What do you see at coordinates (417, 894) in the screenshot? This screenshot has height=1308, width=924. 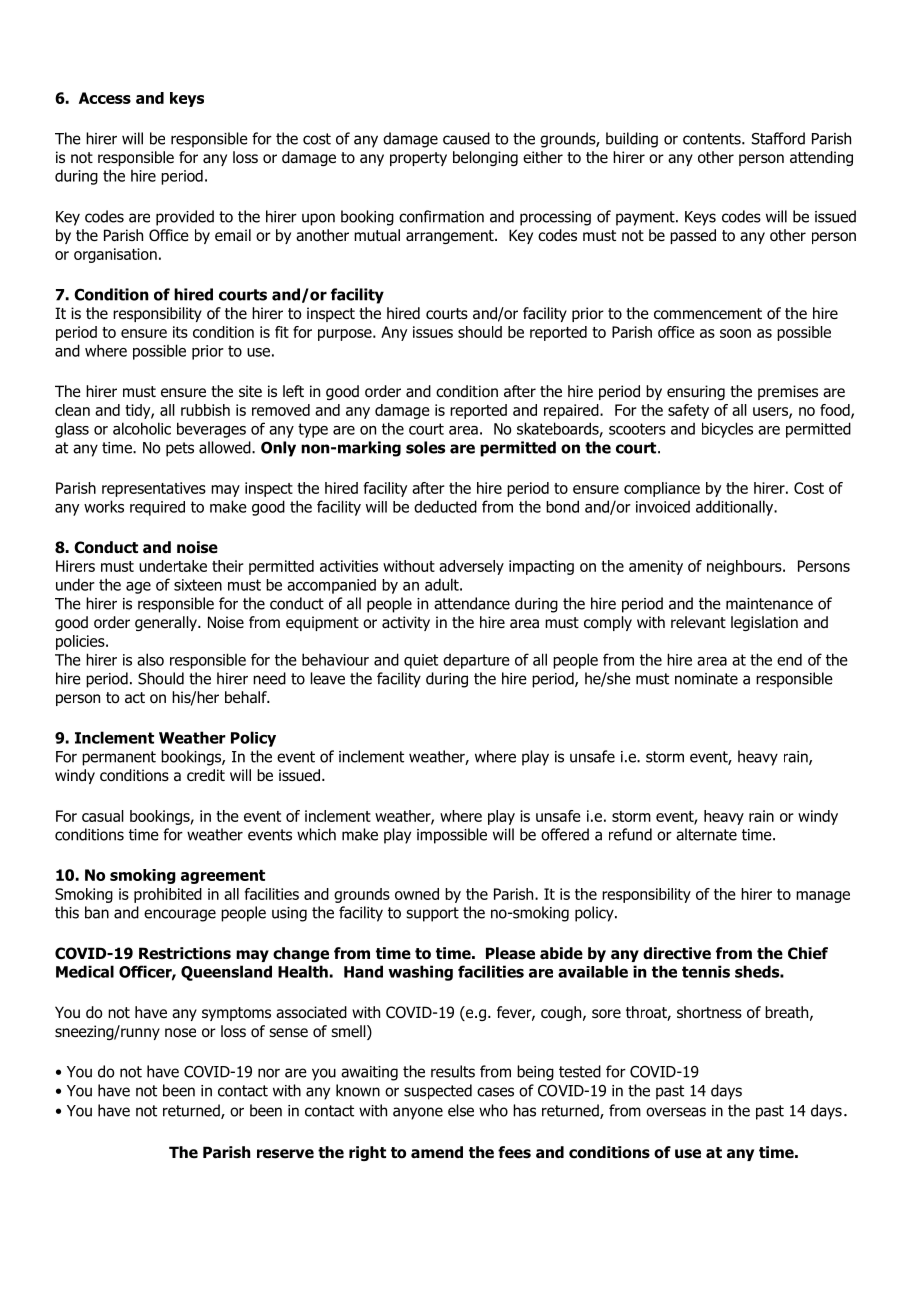 I see `owned` at bounding box center [417, 894].
